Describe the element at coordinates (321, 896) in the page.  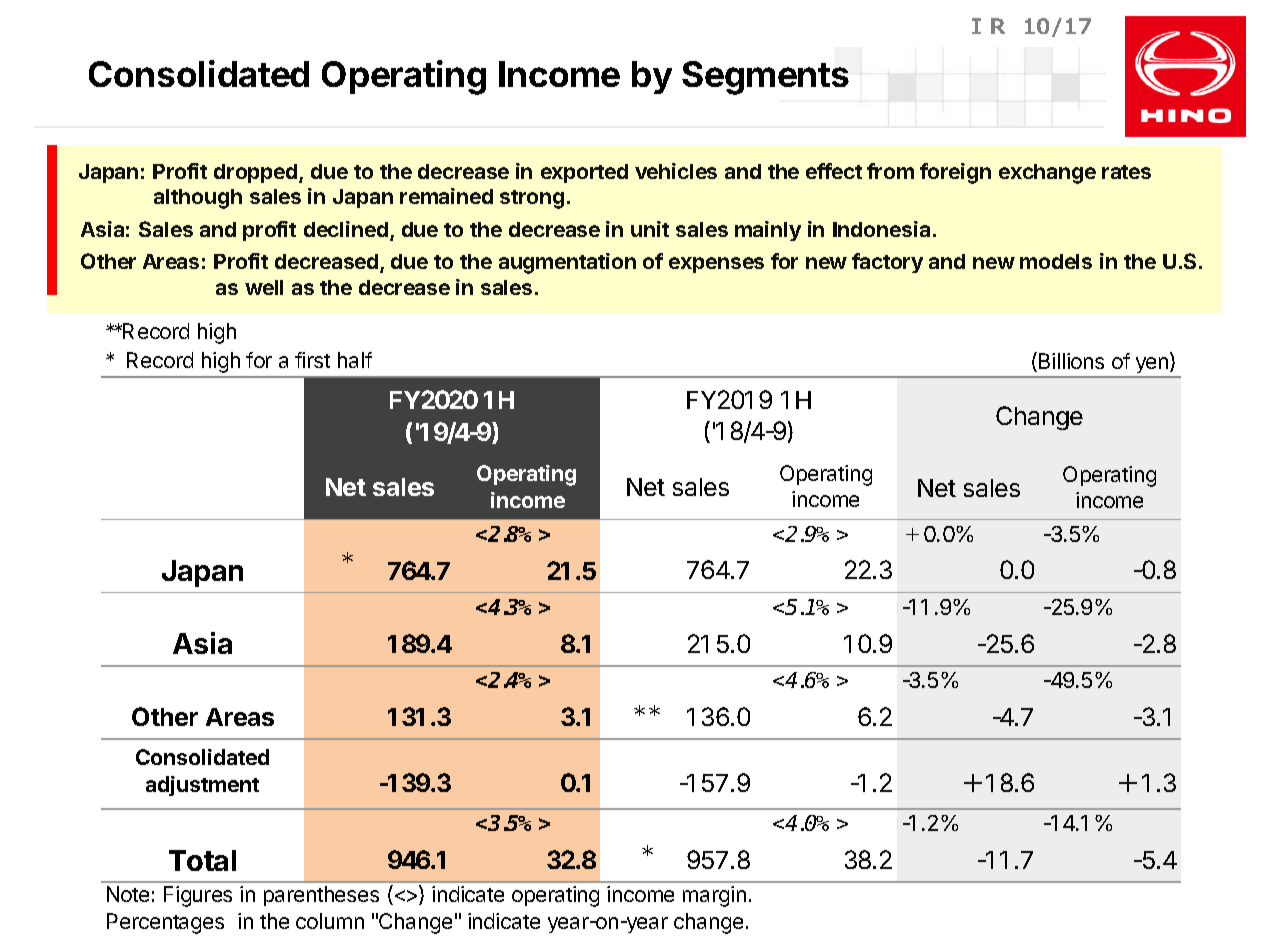
I see `parentheses` at that location.
